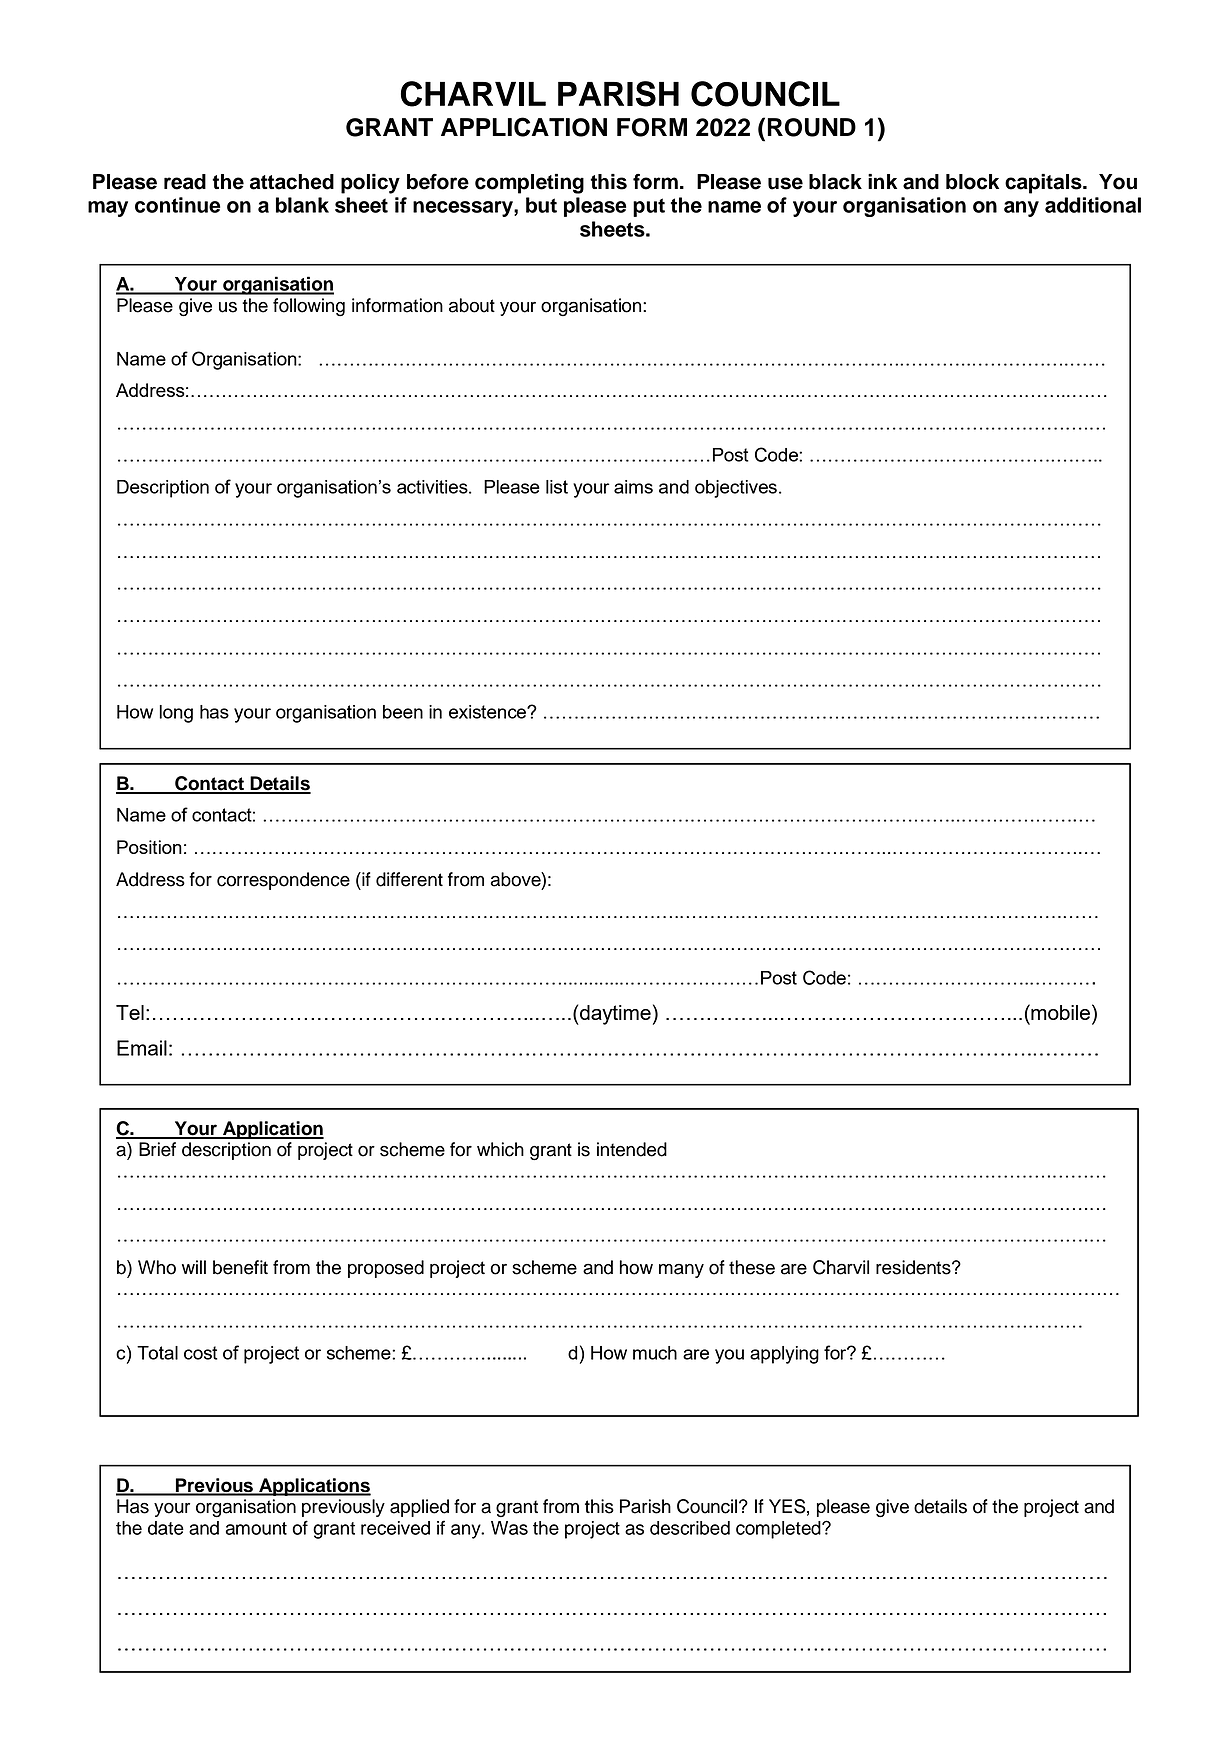 The width and height of the screenshot is (1230, 1741). Describe the element at coordinates (779, 1530) in the screenshot. I see `completed` at that location.
